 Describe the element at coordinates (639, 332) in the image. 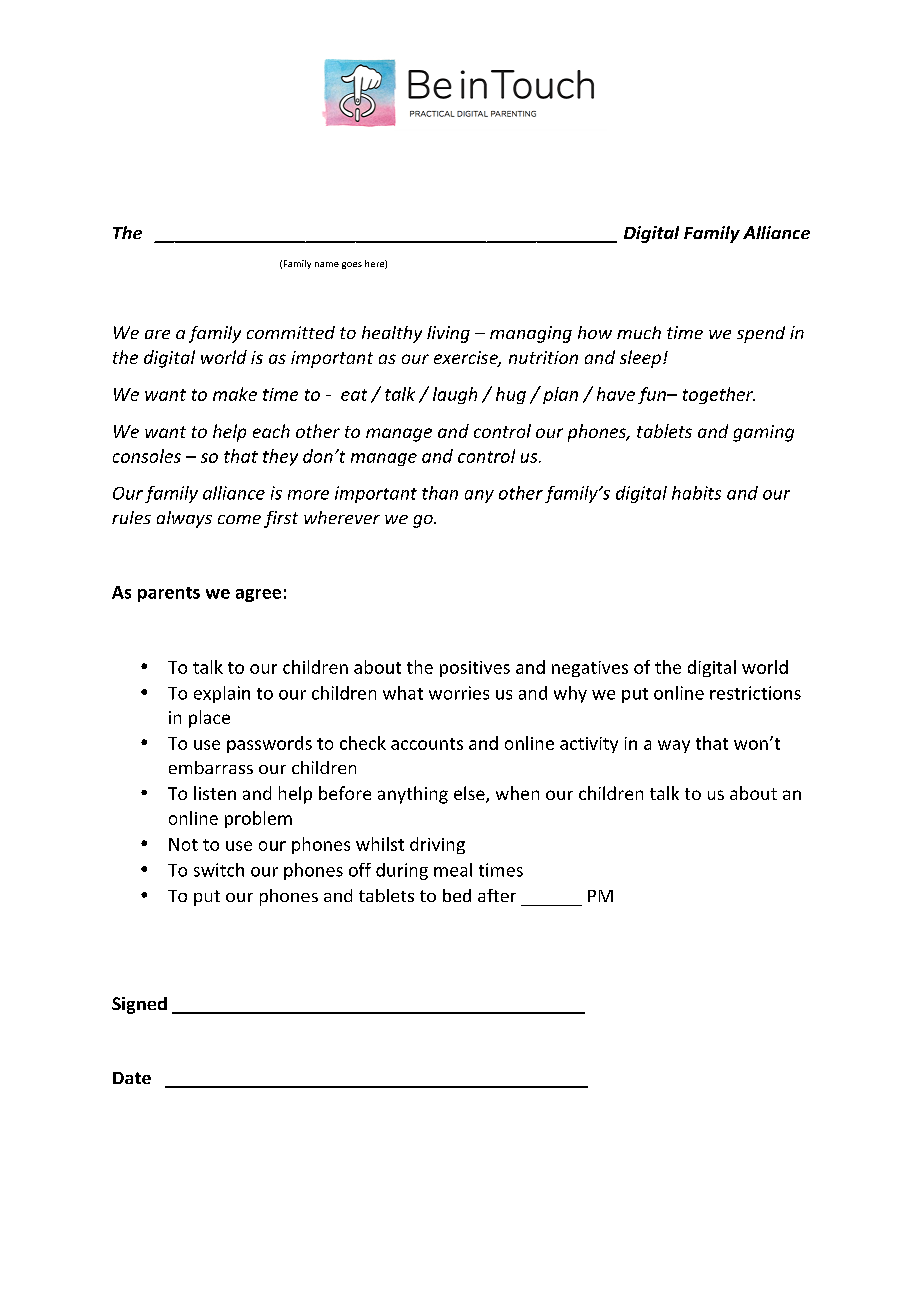

I see `much` at that location.
